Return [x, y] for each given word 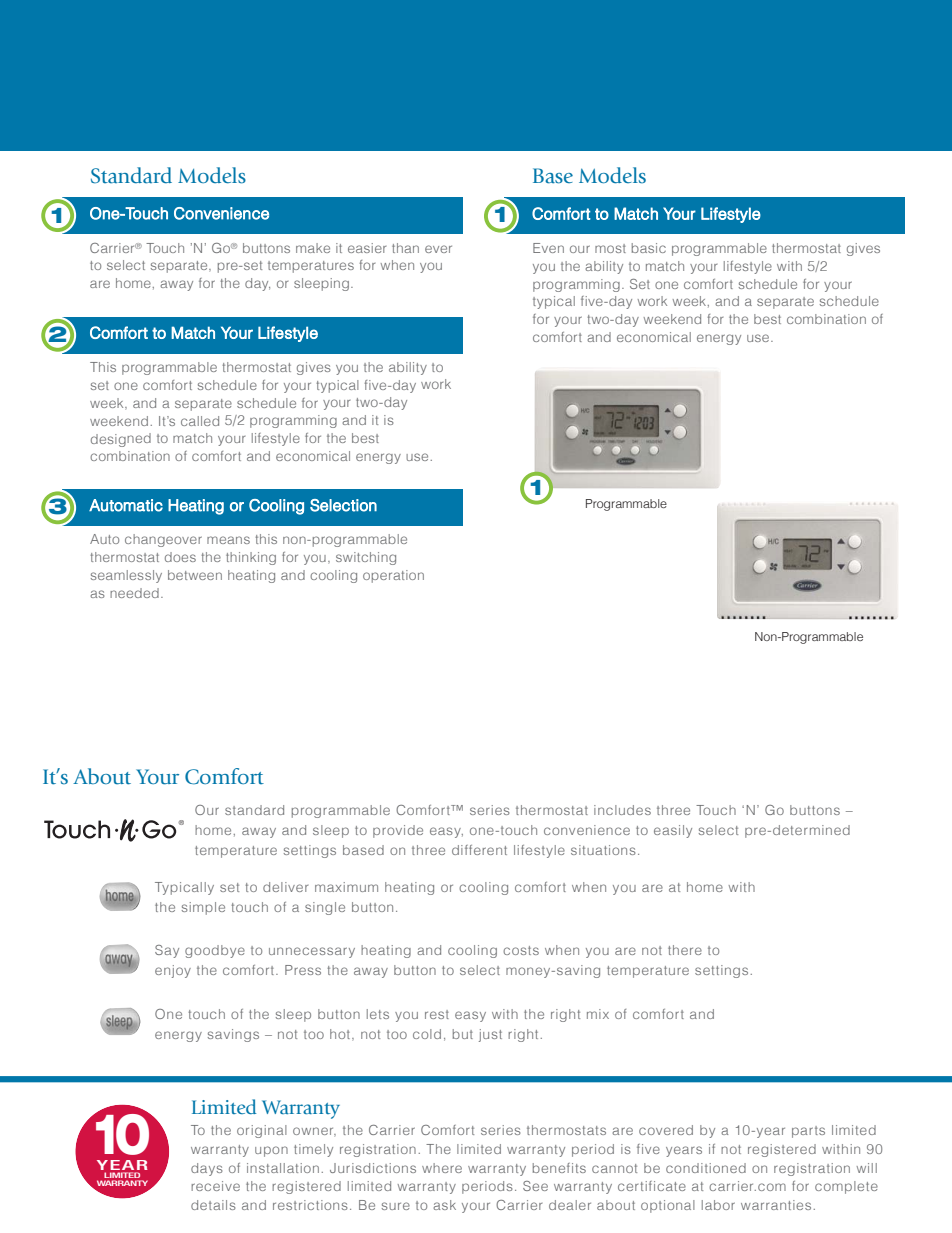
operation [393, 576]
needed [134, 593]
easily [673, 831]
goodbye [215, 951]
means [228, 540]
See [535, 1186]
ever [438, 249]
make [313, 248]
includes [622, 810]
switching [366, 558]
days [207, 1169]
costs [521, 950]
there [685, 950]
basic [649, 248]
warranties [776, 1205]
